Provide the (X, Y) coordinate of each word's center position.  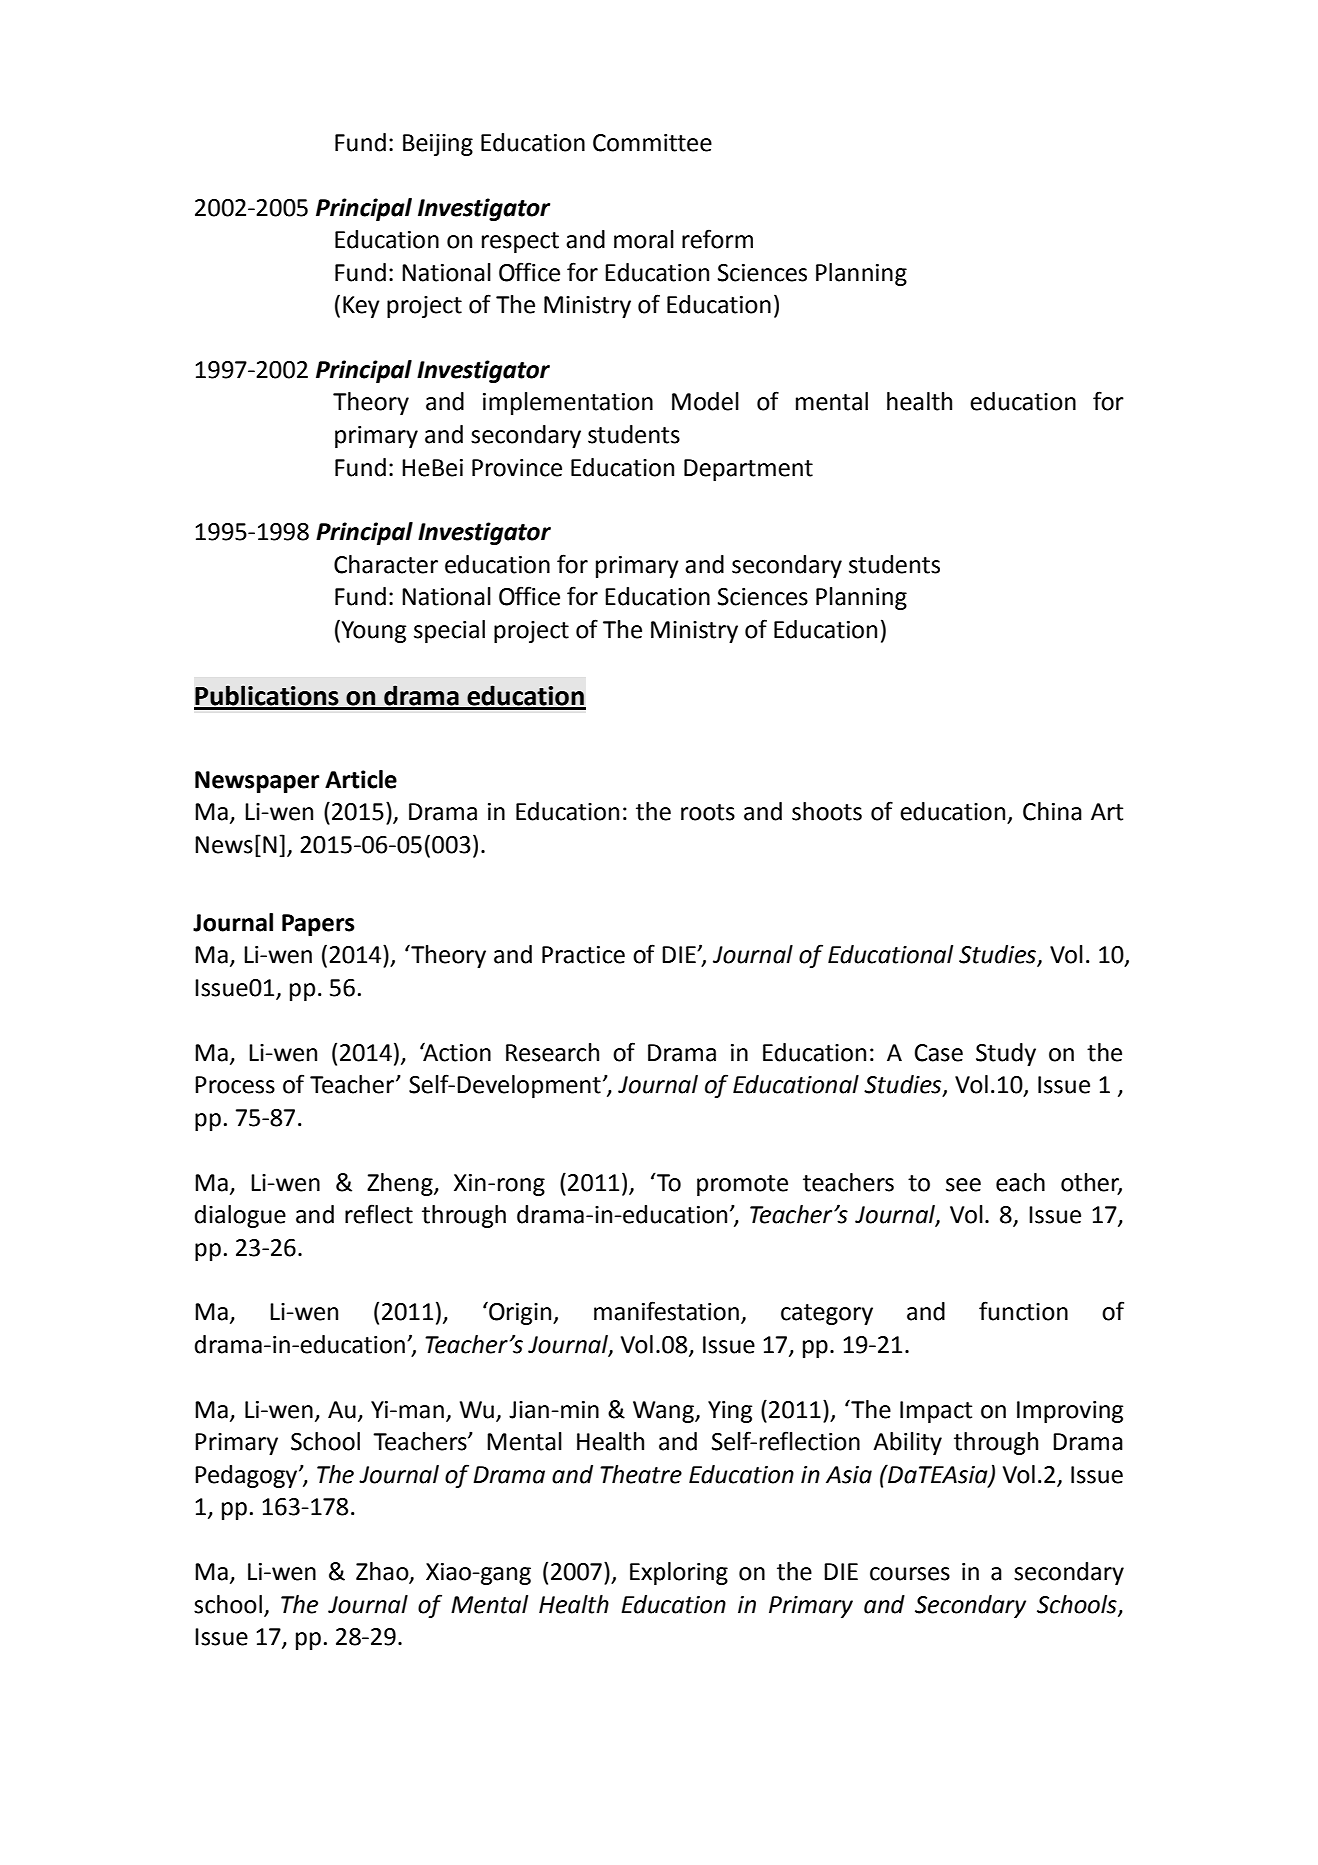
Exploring (679, 1573)
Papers (318, 925)
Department (748, 470)
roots (708, 812)
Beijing (438, 145)
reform (717, 239)
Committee (652, 143)
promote (742, 1185)
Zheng (401, 1184)
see (963, 1185)
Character (386, 564)
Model (705, 401)
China (1052, 811)
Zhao (383, 1572)
